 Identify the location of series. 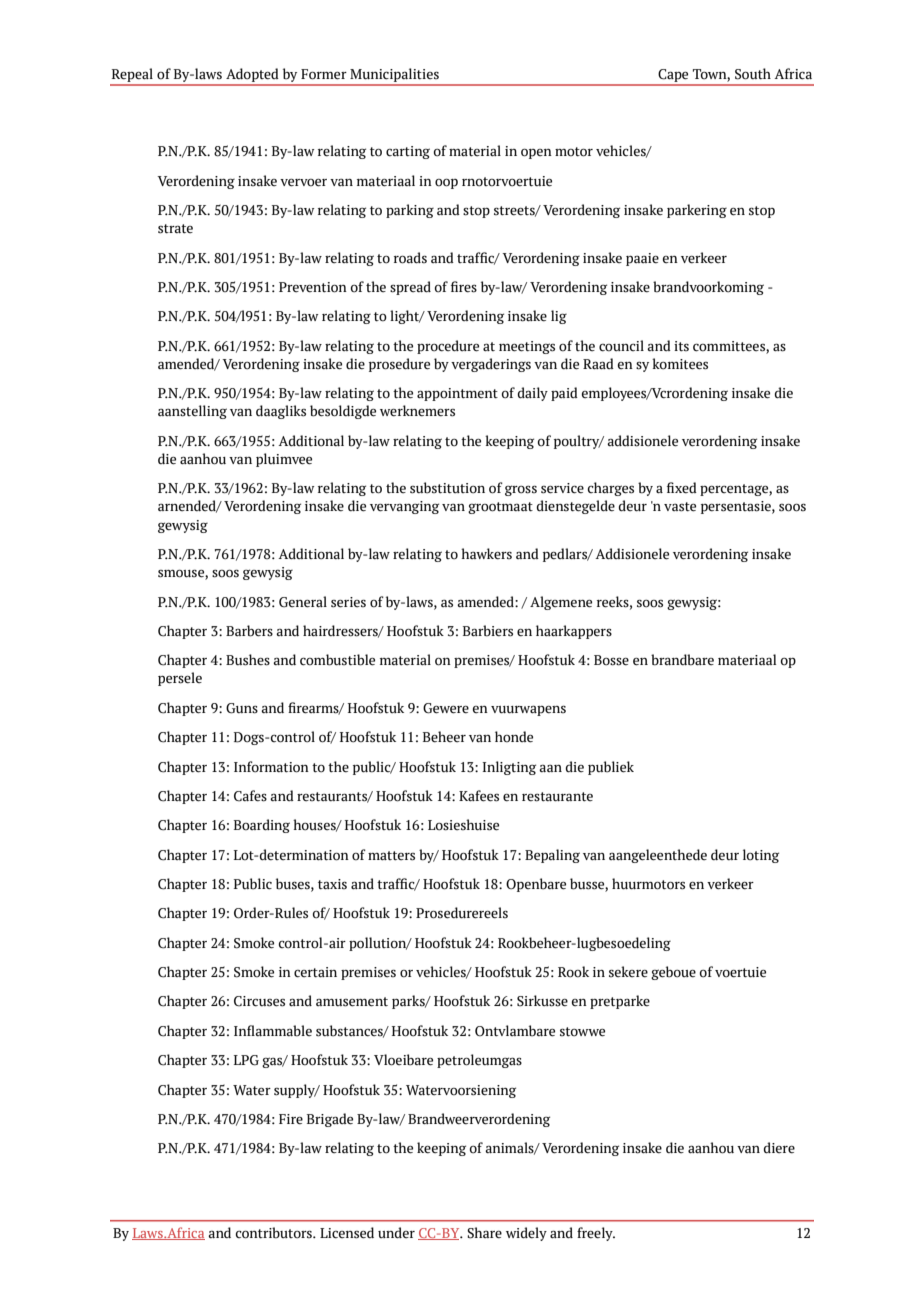
(348, 602).
